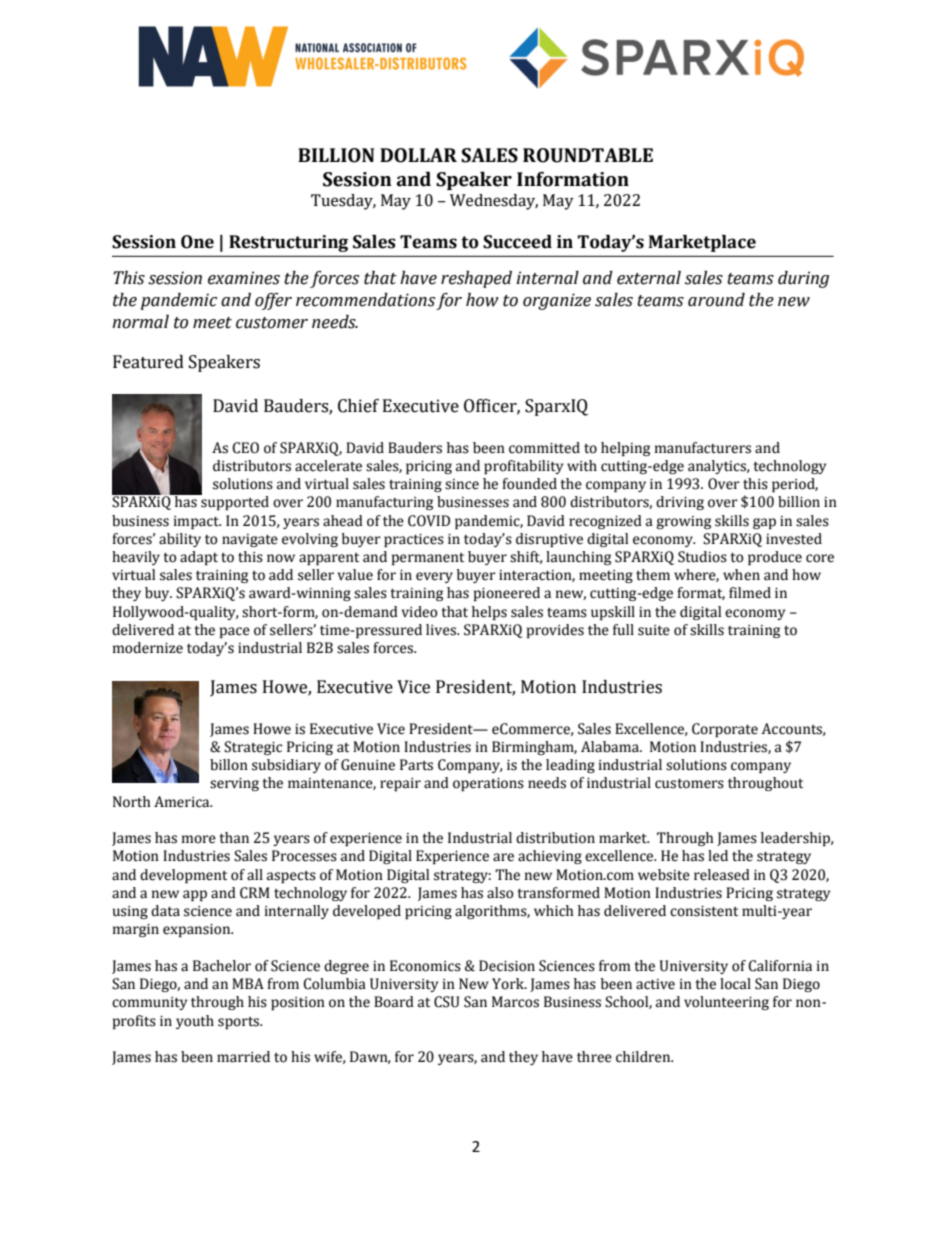 This screenshot has height=1233, width=952. What do you see at coordinates (494, 202) in the screenshot?
I see `Wednesday` at bounding box center [494, 202].
